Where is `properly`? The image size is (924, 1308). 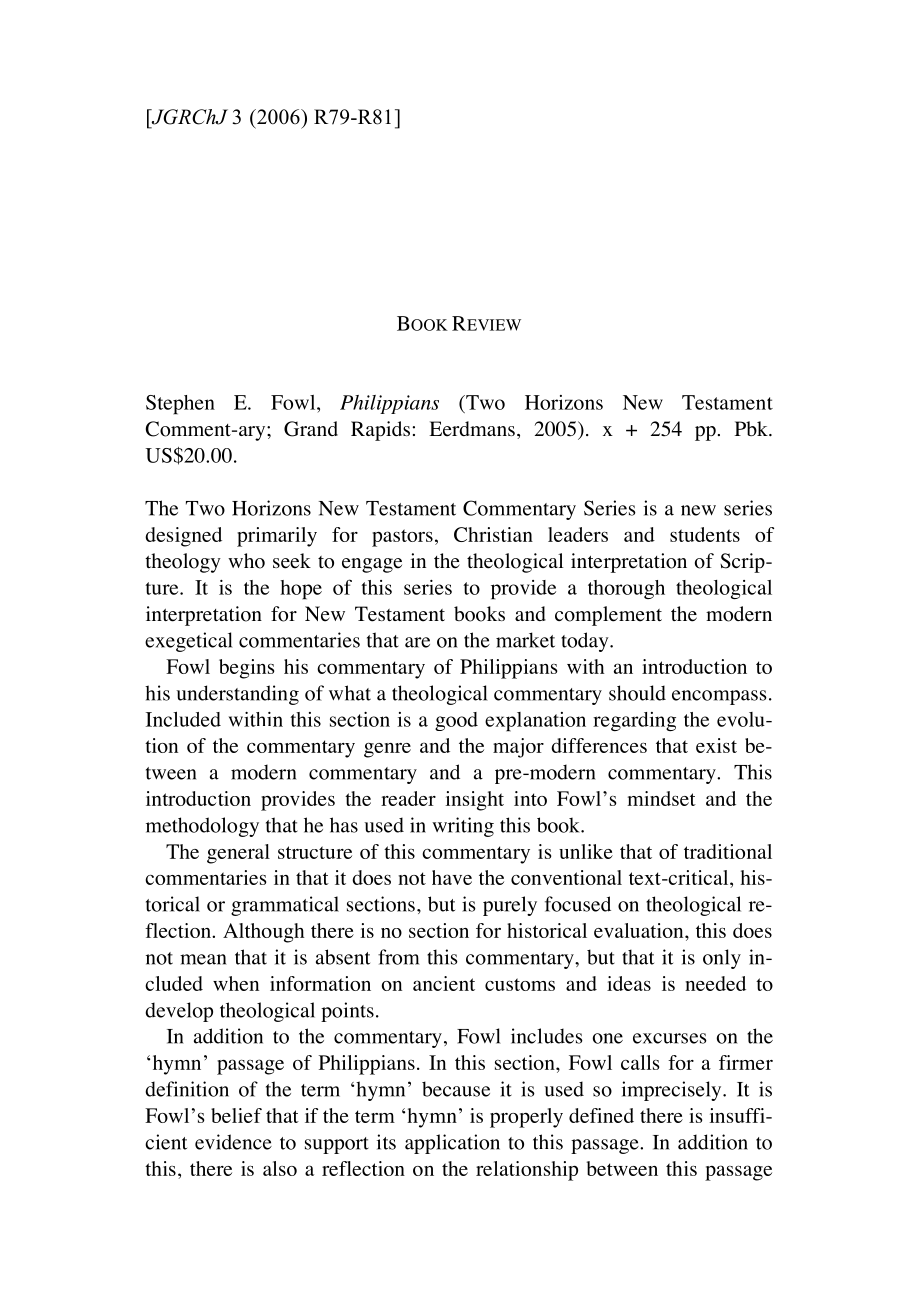
properly is located at coordinates (526, 1118).
